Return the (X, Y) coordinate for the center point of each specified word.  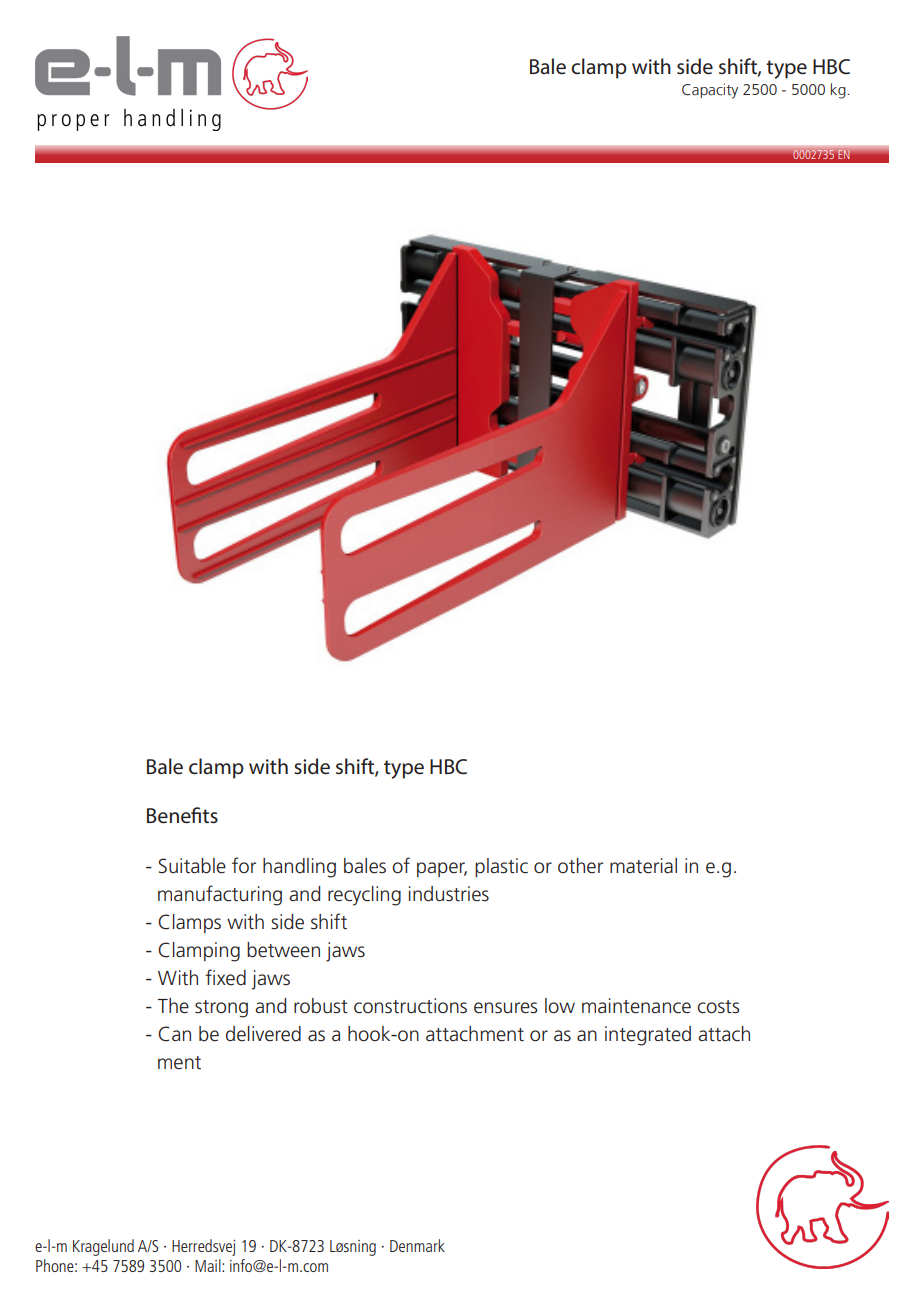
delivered (263, 1034)
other (580, 866)
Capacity (710, 91)
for (244, 865)
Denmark (417, 1245)
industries (449, 894)
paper (442, 869)
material (643, 866)
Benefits (182, 815)
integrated (648, 1036)
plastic (501, 868)
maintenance (636, 1006)
